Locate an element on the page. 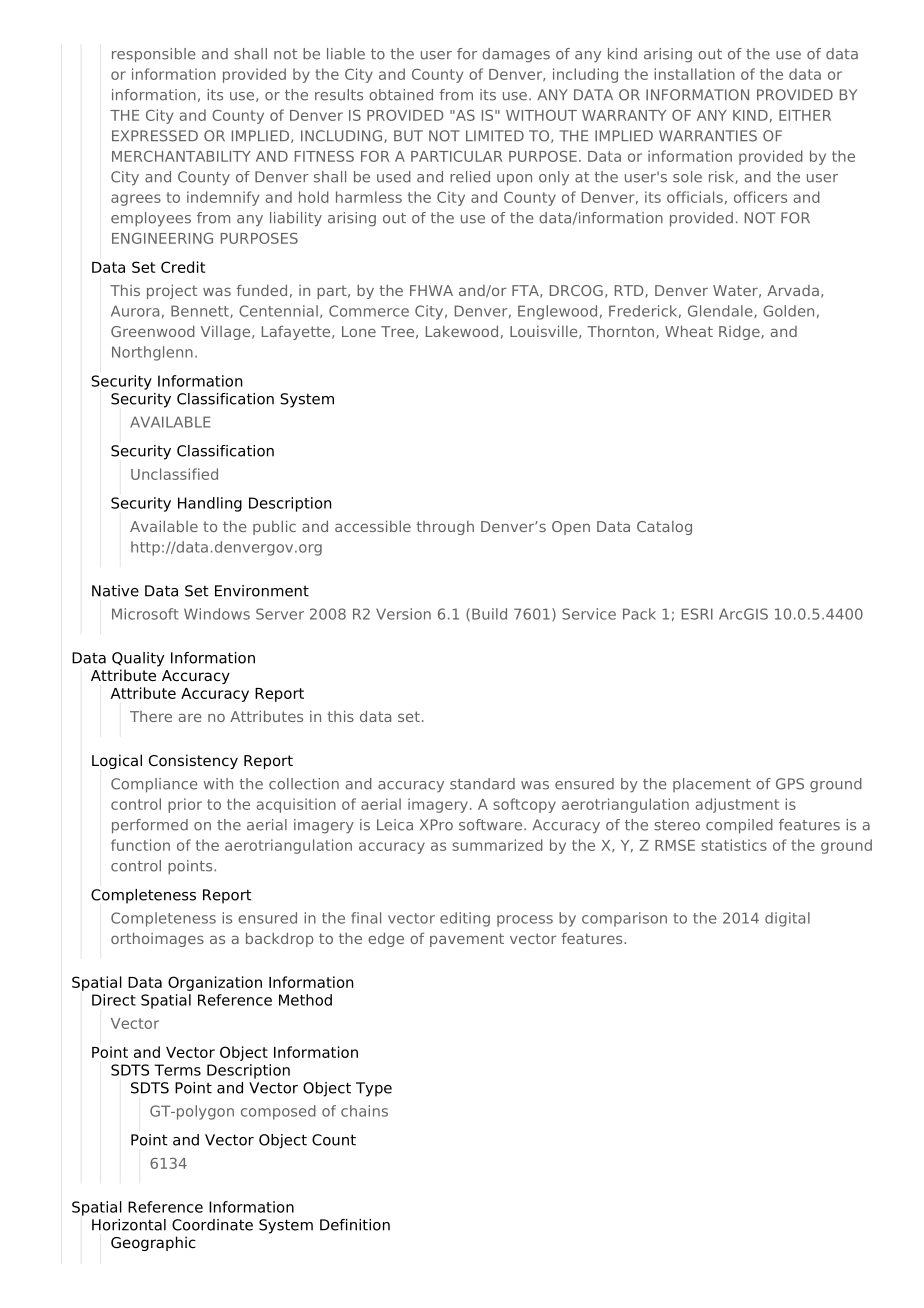  Definition is located at coordinates (355, 1225).
